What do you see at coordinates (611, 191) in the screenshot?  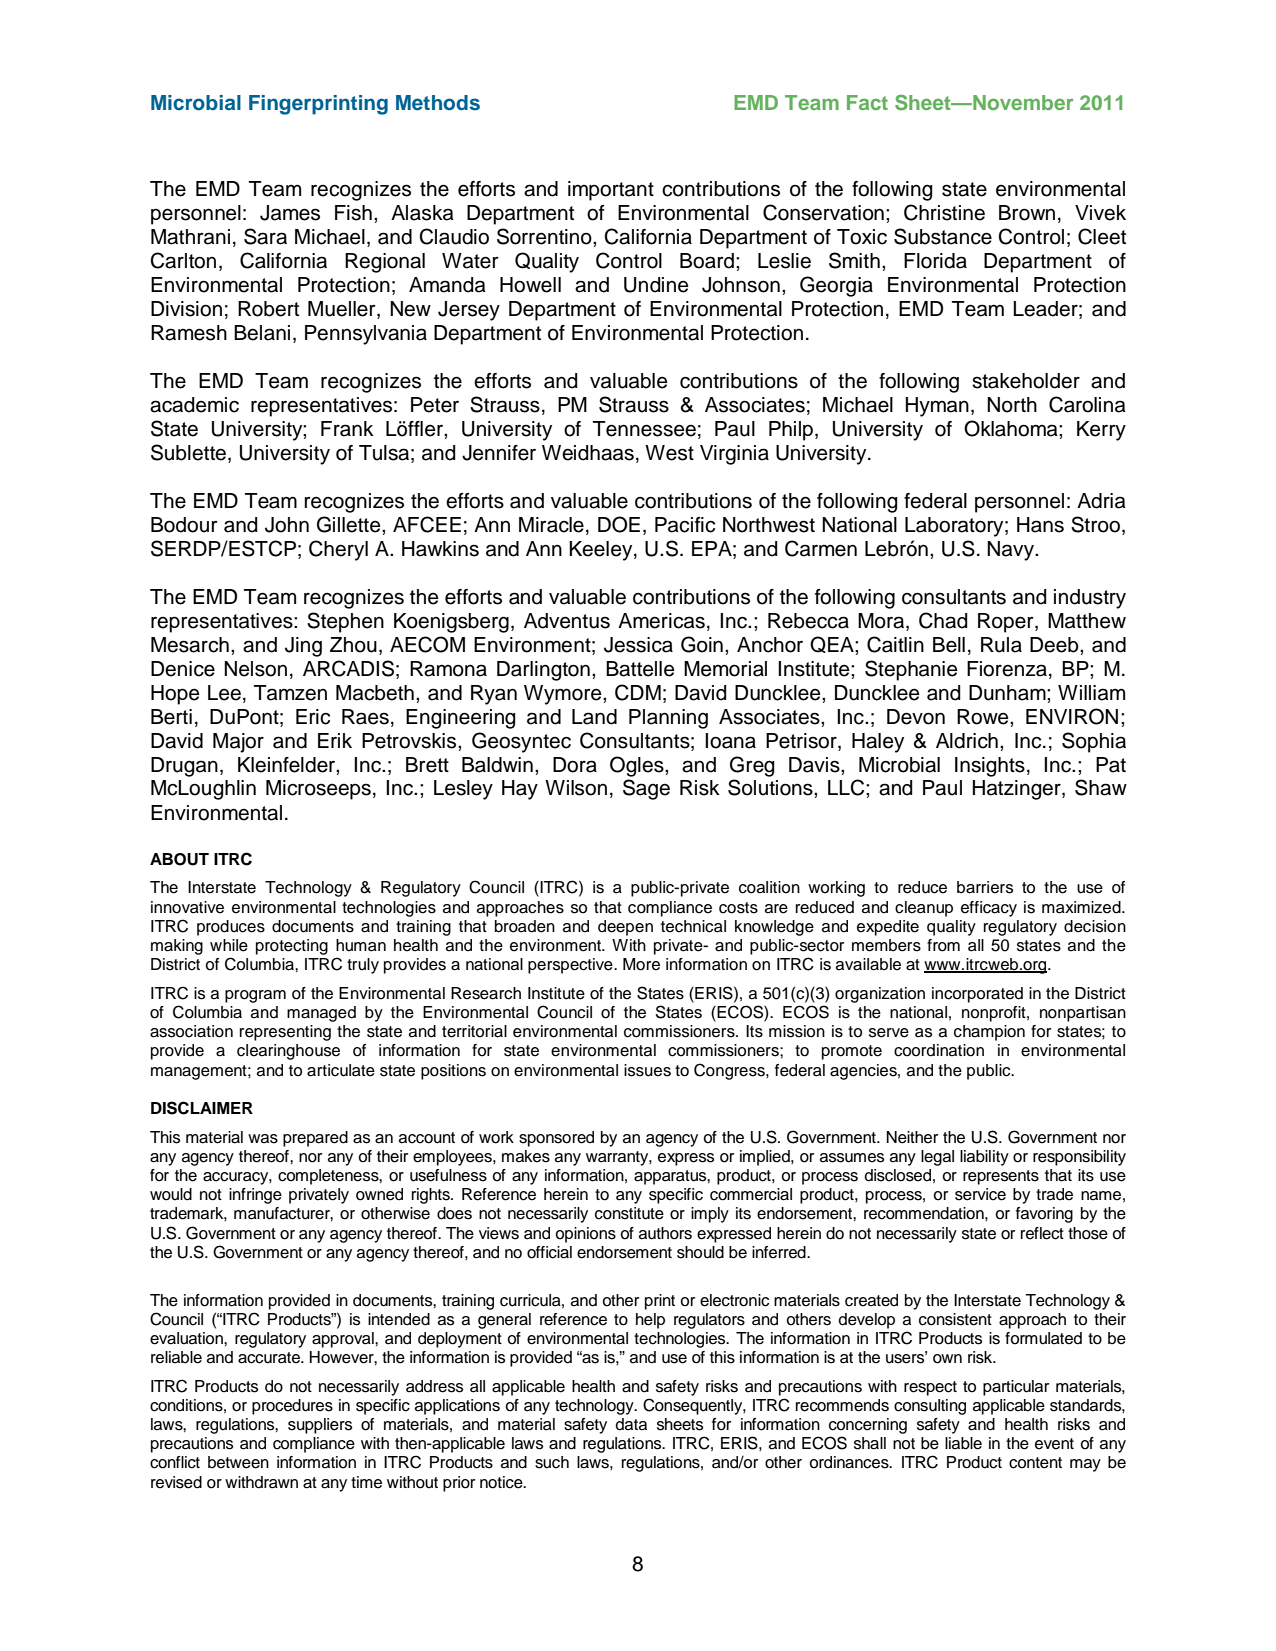 I see `important` at bounding box center [611, 191].
